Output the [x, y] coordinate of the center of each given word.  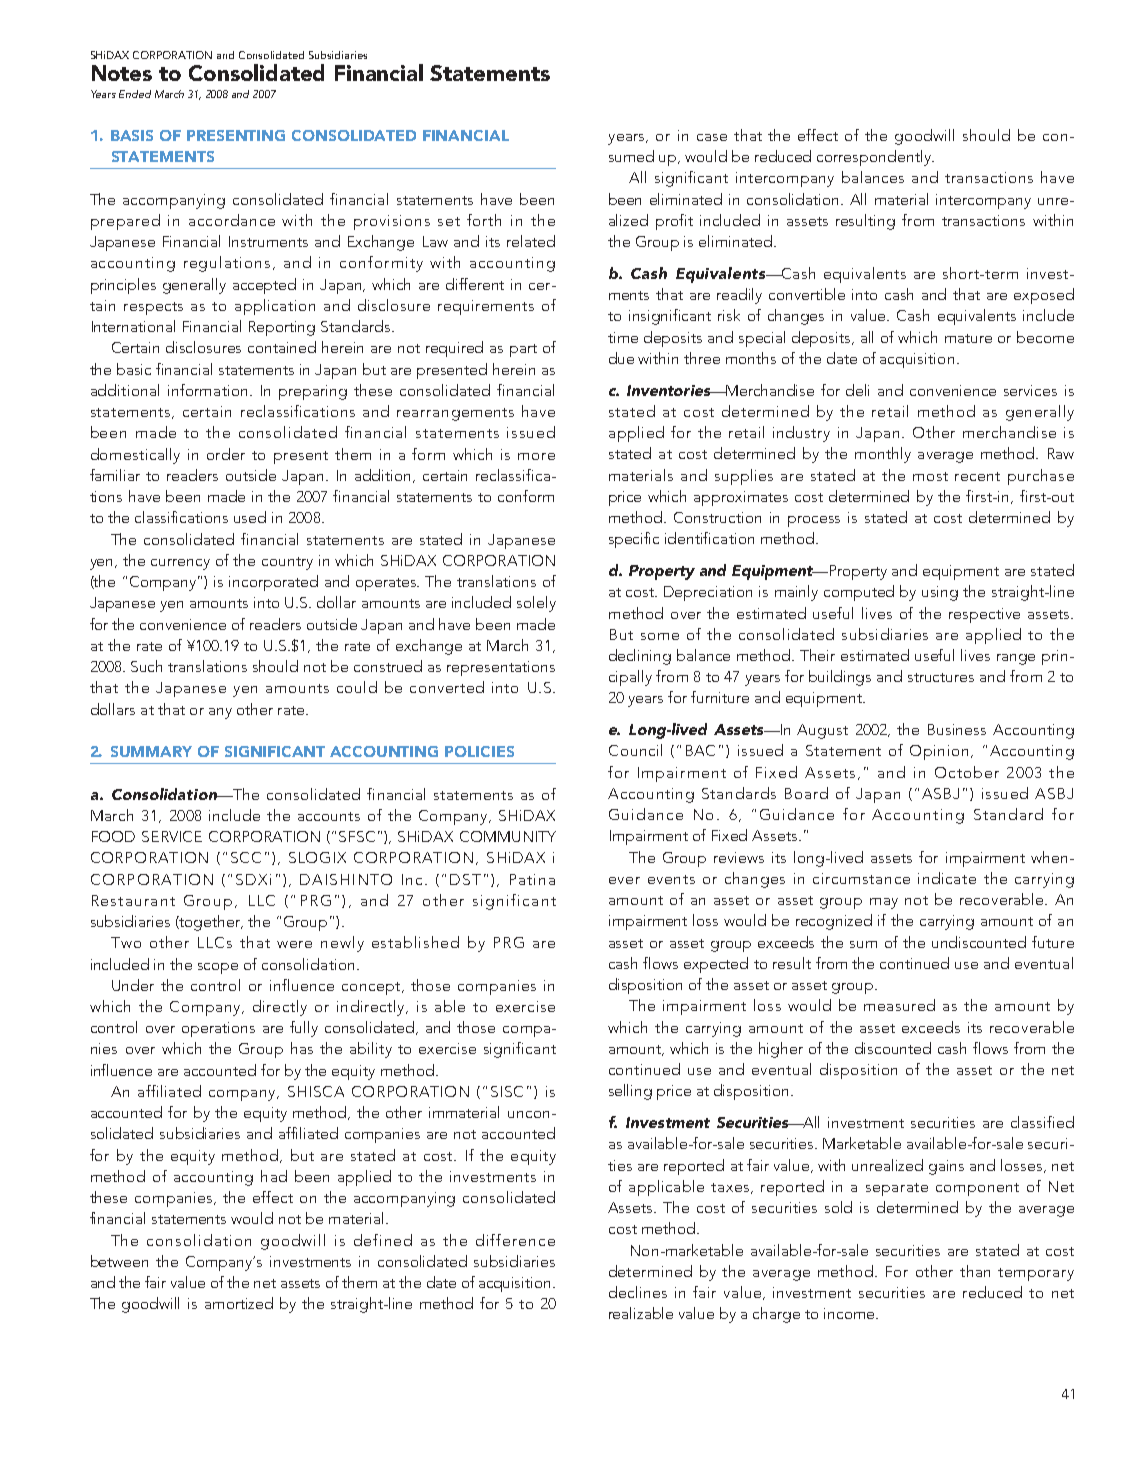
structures [941, 677]
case [712, 137]
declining [640, 657]
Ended [135, 94]
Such [146, 666]
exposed [1044, 296]
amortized [239, 1303]
